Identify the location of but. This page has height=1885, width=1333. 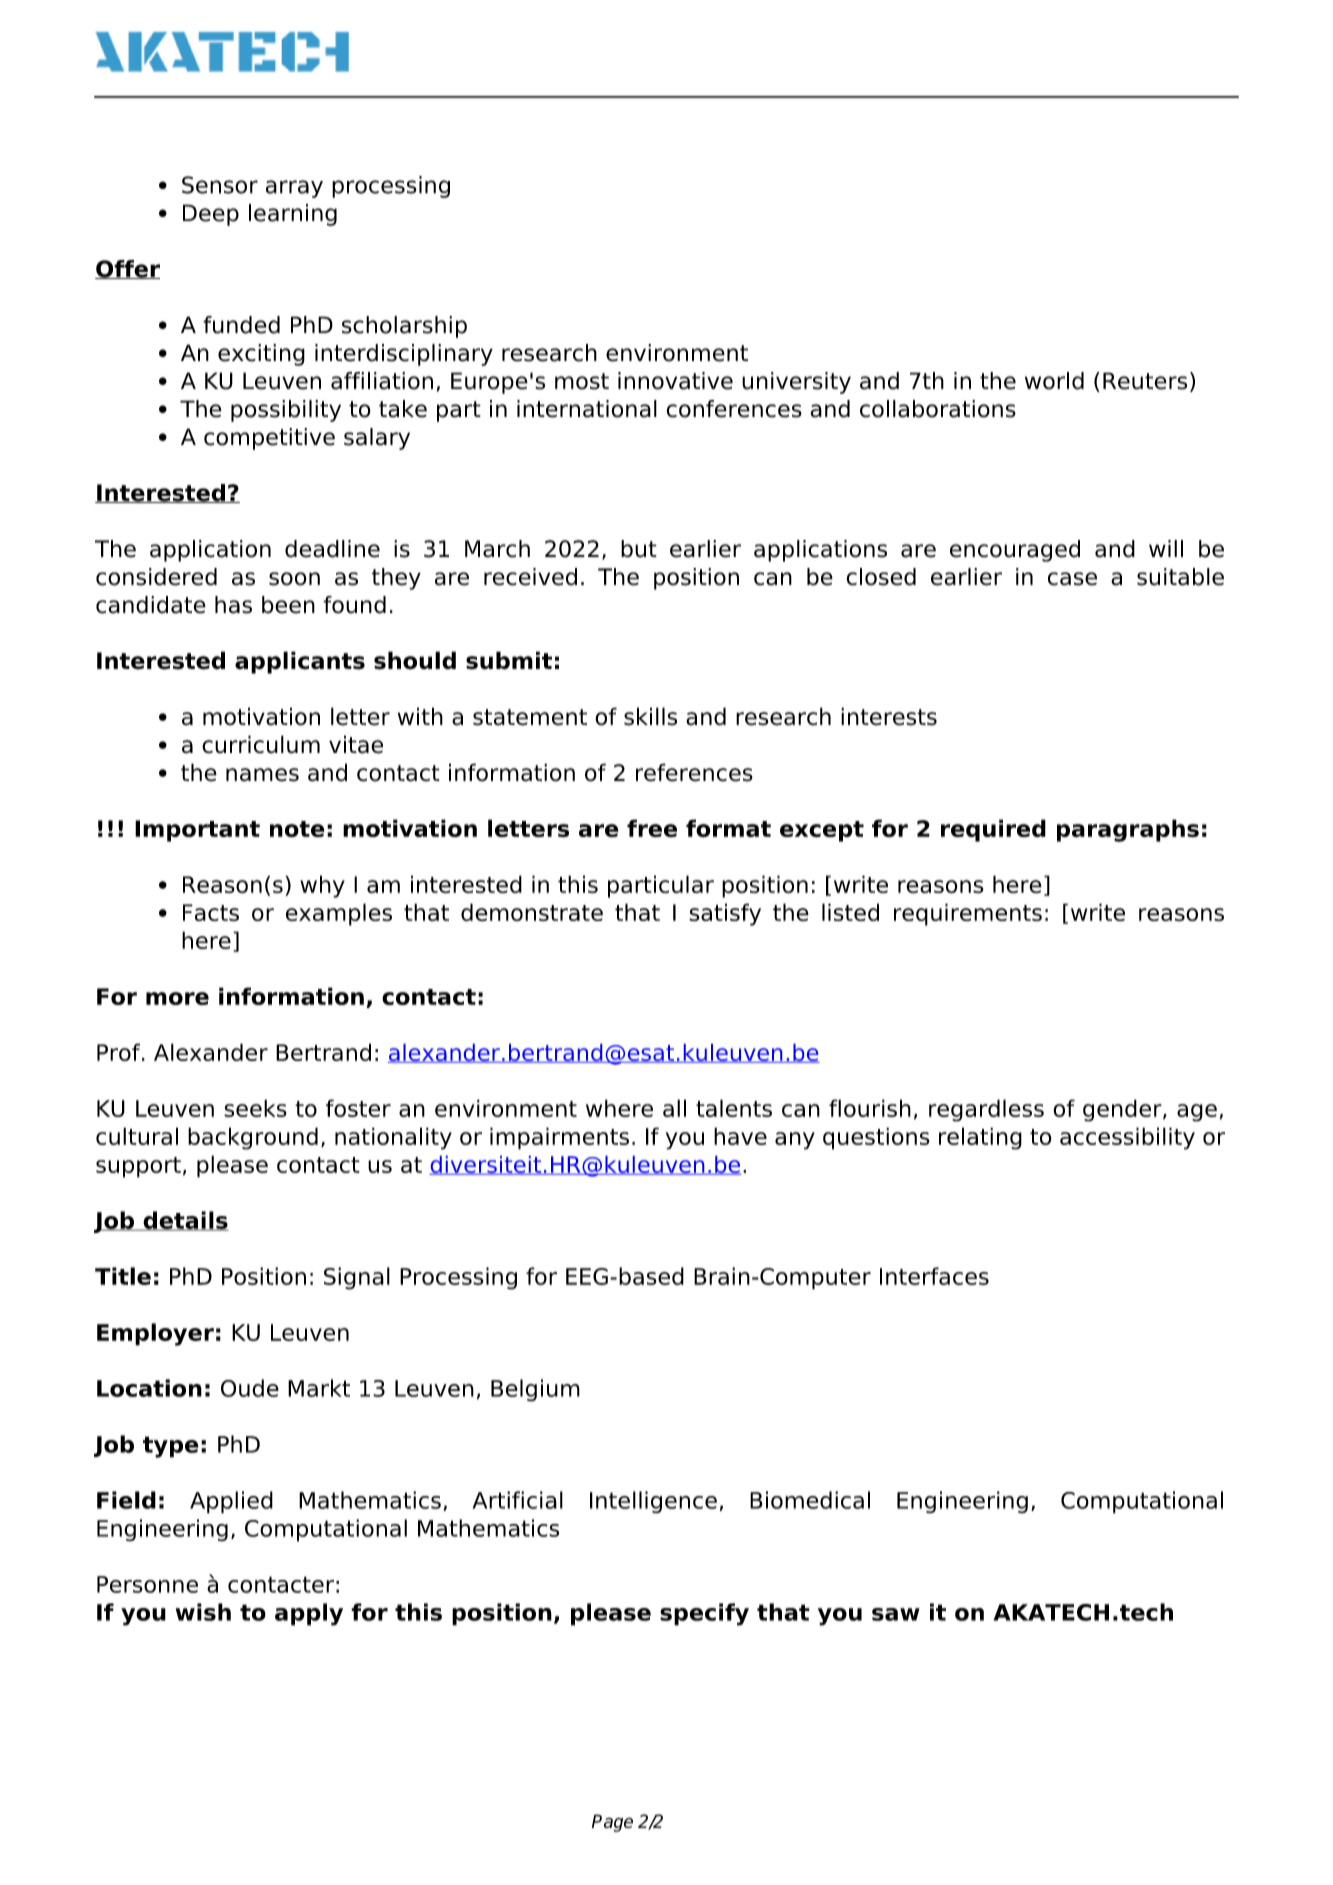
(639, 549).
